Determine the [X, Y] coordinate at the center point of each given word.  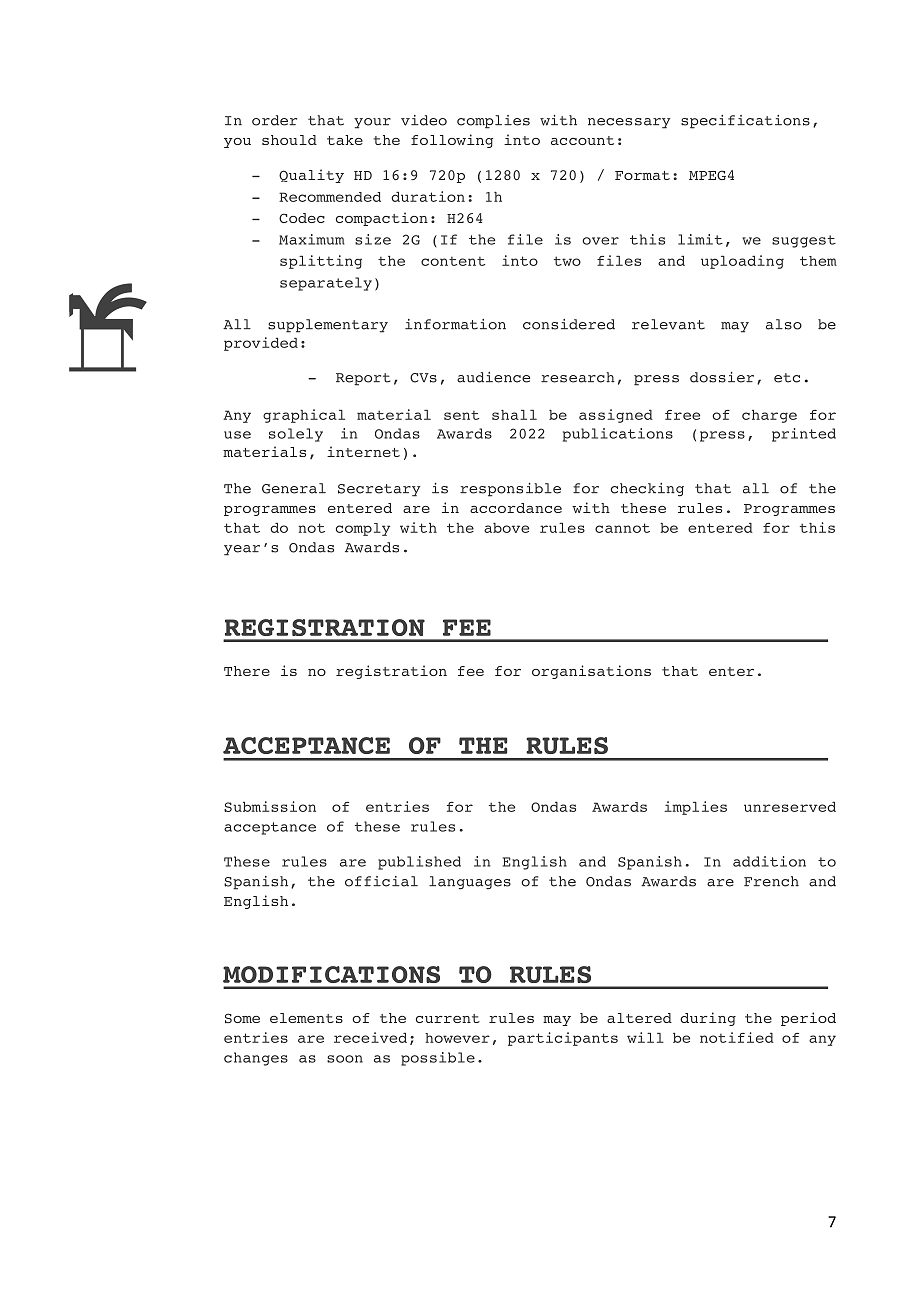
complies [493, 122]
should [289, 140]
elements [306, 1018]
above [506, 528]
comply [363, 529]
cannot [622, 528]
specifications [745, 122]
